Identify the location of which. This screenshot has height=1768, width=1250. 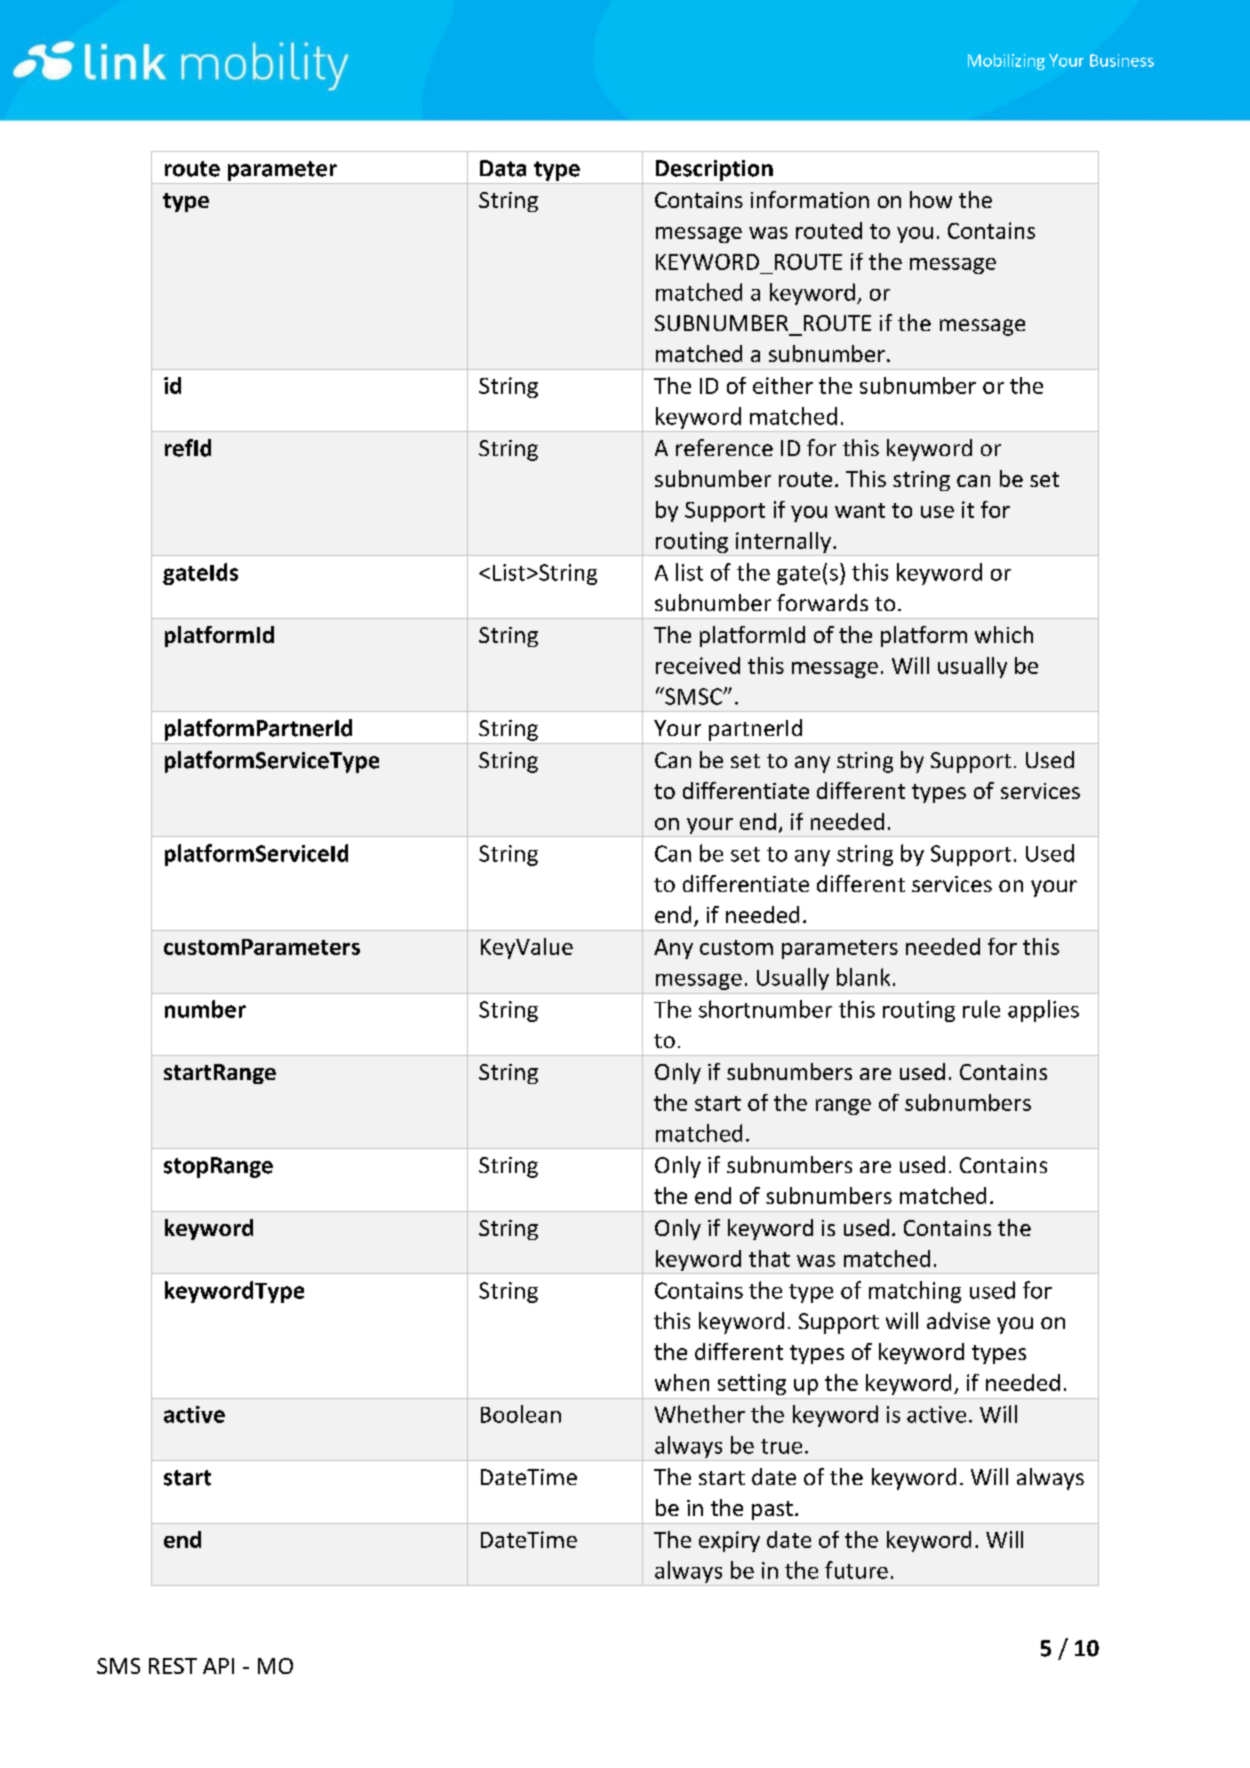
(1004, 634).
